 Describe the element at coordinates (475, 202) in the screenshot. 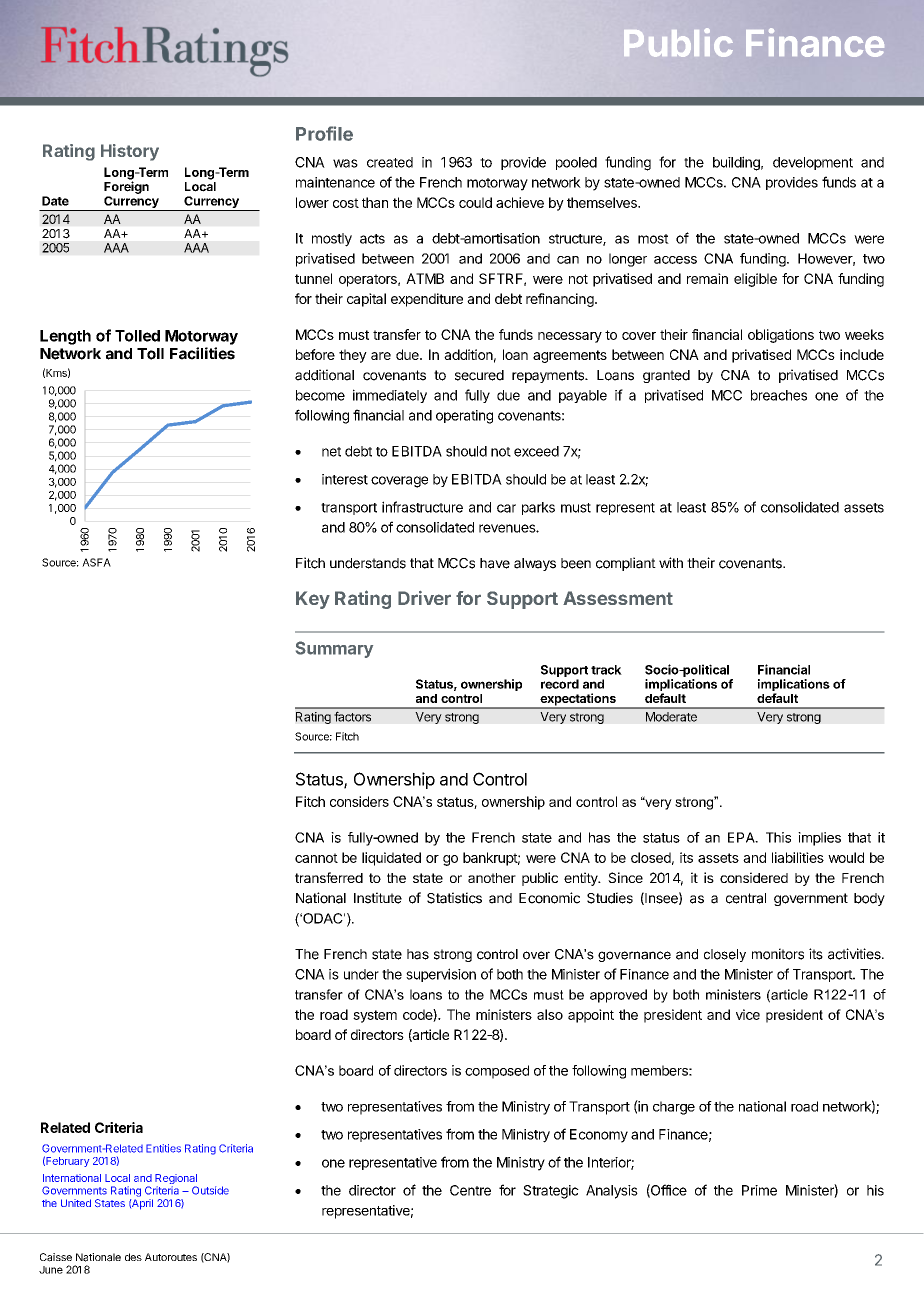

I see `could` at that location.
